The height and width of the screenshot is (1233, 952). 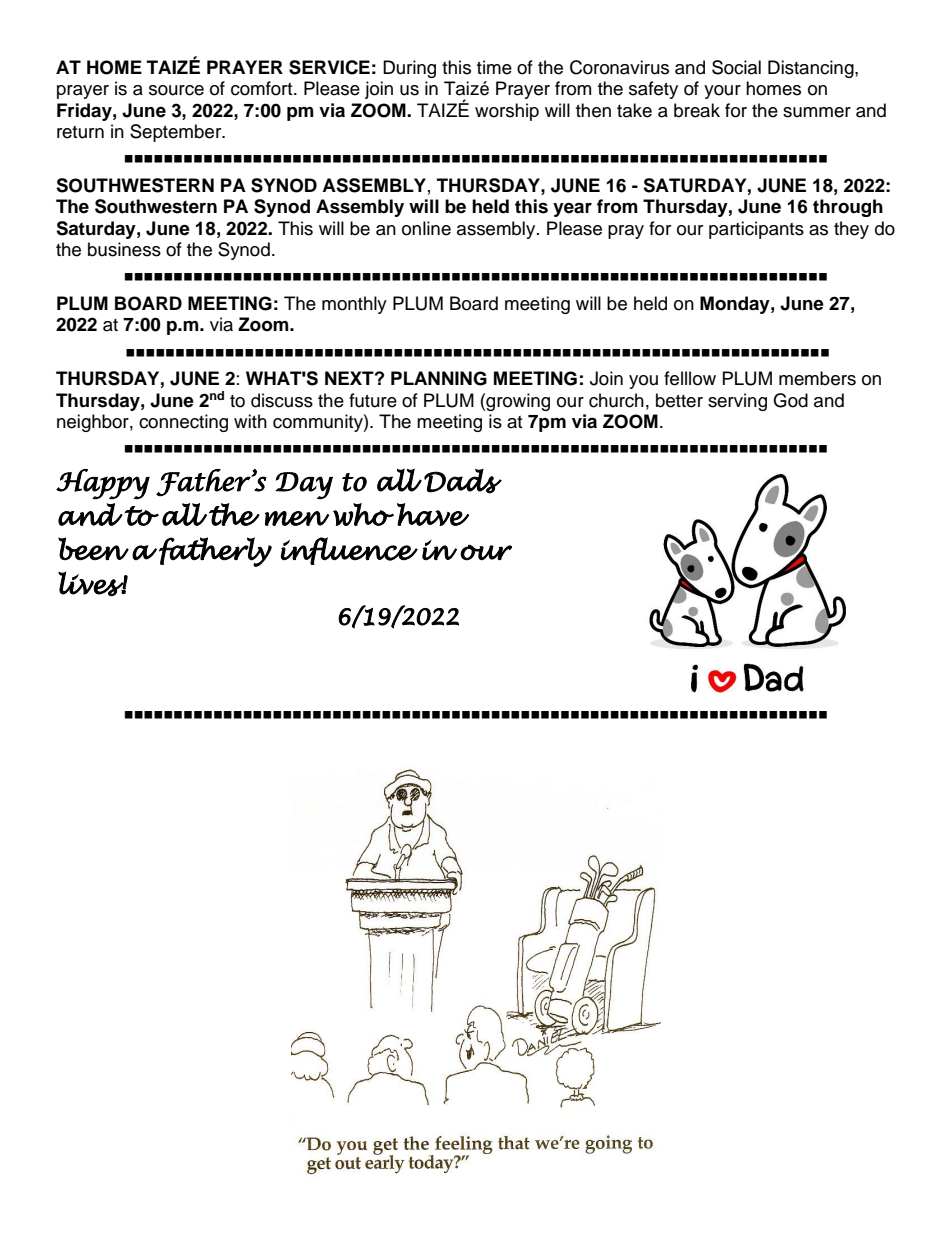 I want to click on business, so click(x=124, y=249).
